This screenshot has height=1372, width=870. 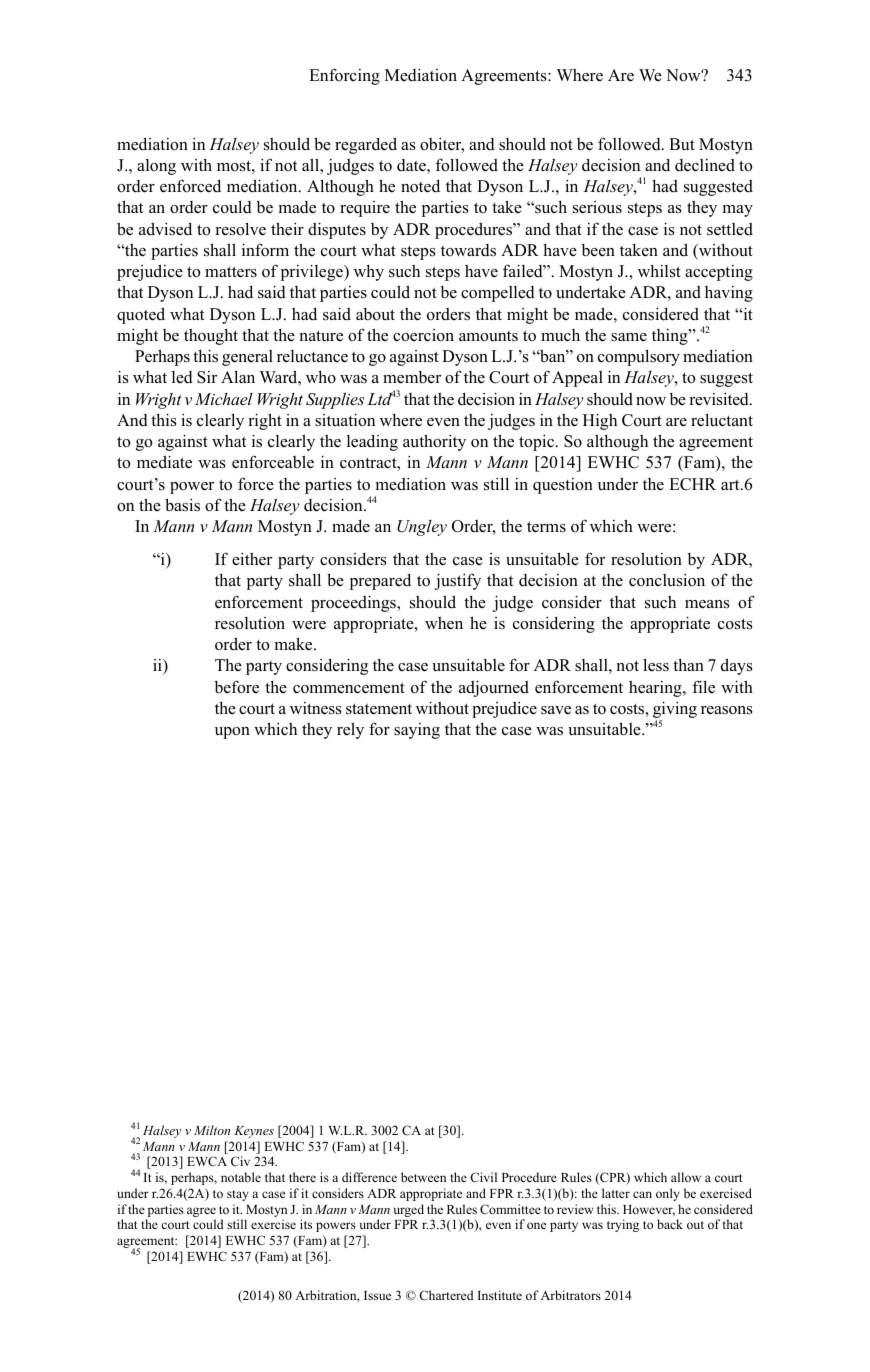 I want to click on noted, so click(x=420, y=186).
